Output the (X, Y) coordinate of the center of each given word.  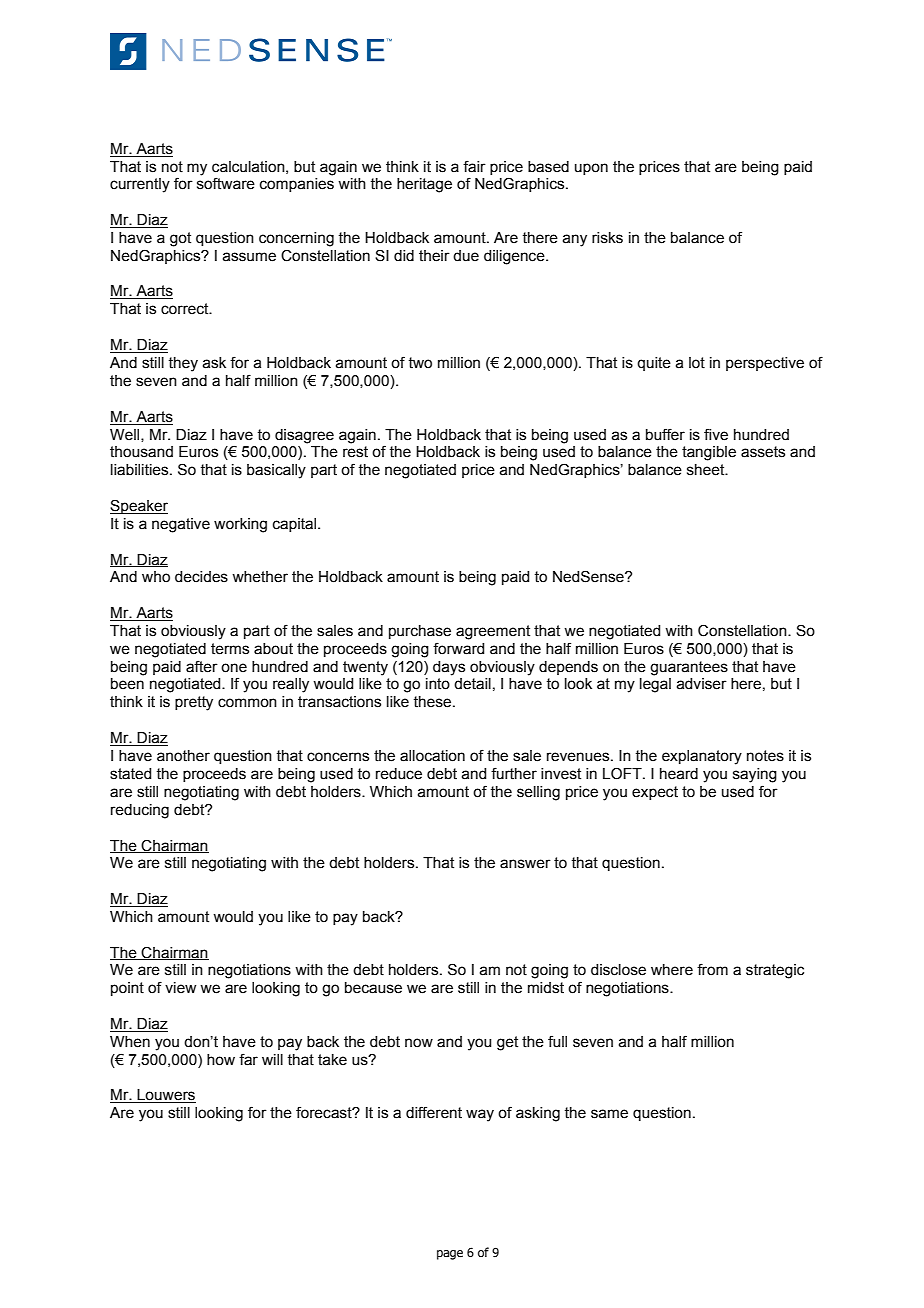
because (373, 988)
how (221, 1060)
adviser (701, 684)
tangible (709, 453)
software (226, 183)
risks (607, 238)
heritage (424, 185)
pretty (194, 703)
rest (355, 452)
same (609, 1114)
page (450, 1255)
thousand (141, 452)
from (712, 969)
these (433, 702)
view (180, 988)
